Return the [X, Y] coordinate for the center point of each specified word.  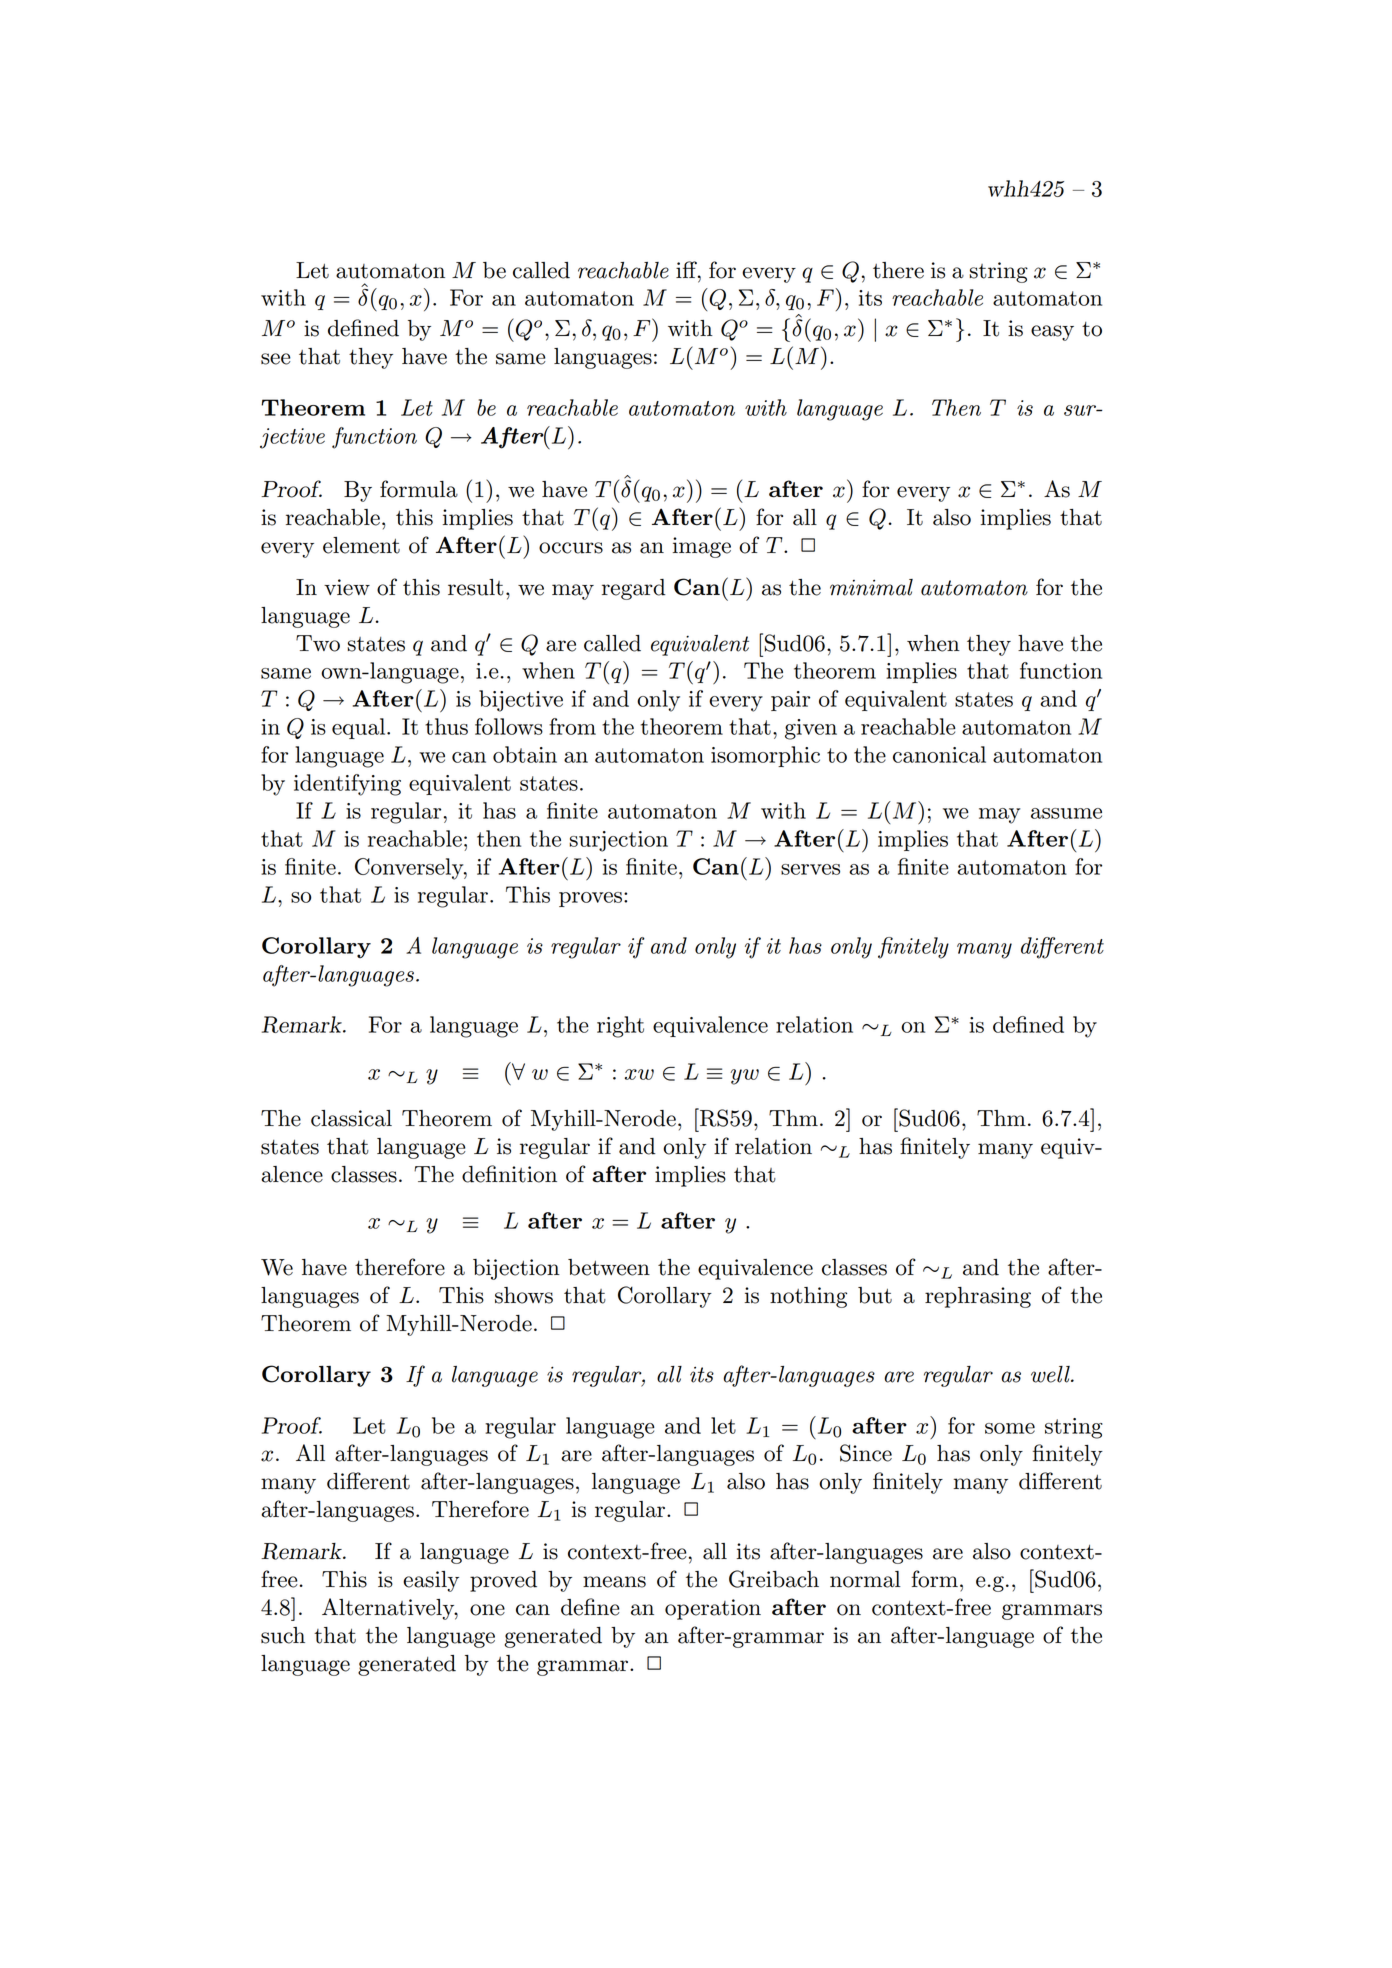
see [276, 359]
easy [1052, 333]
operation [713, 1609]
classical [351, 1118]
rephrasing [978, 1297]
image [702, 547]
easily [431, 1581]
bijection [516, 1269]
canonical [939, 754]
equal [360, 728]
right [620, 1027]
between [609, 1267]
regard [634, 589]
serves [810, 869]
